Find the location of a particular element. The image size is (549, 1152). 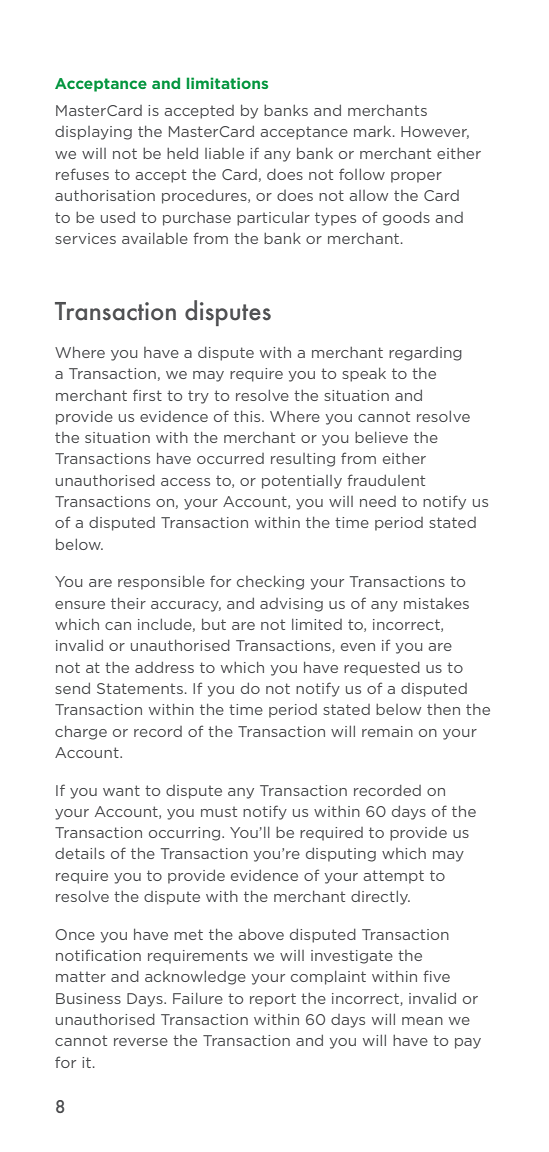

their is located at coordinates (128, 603).
